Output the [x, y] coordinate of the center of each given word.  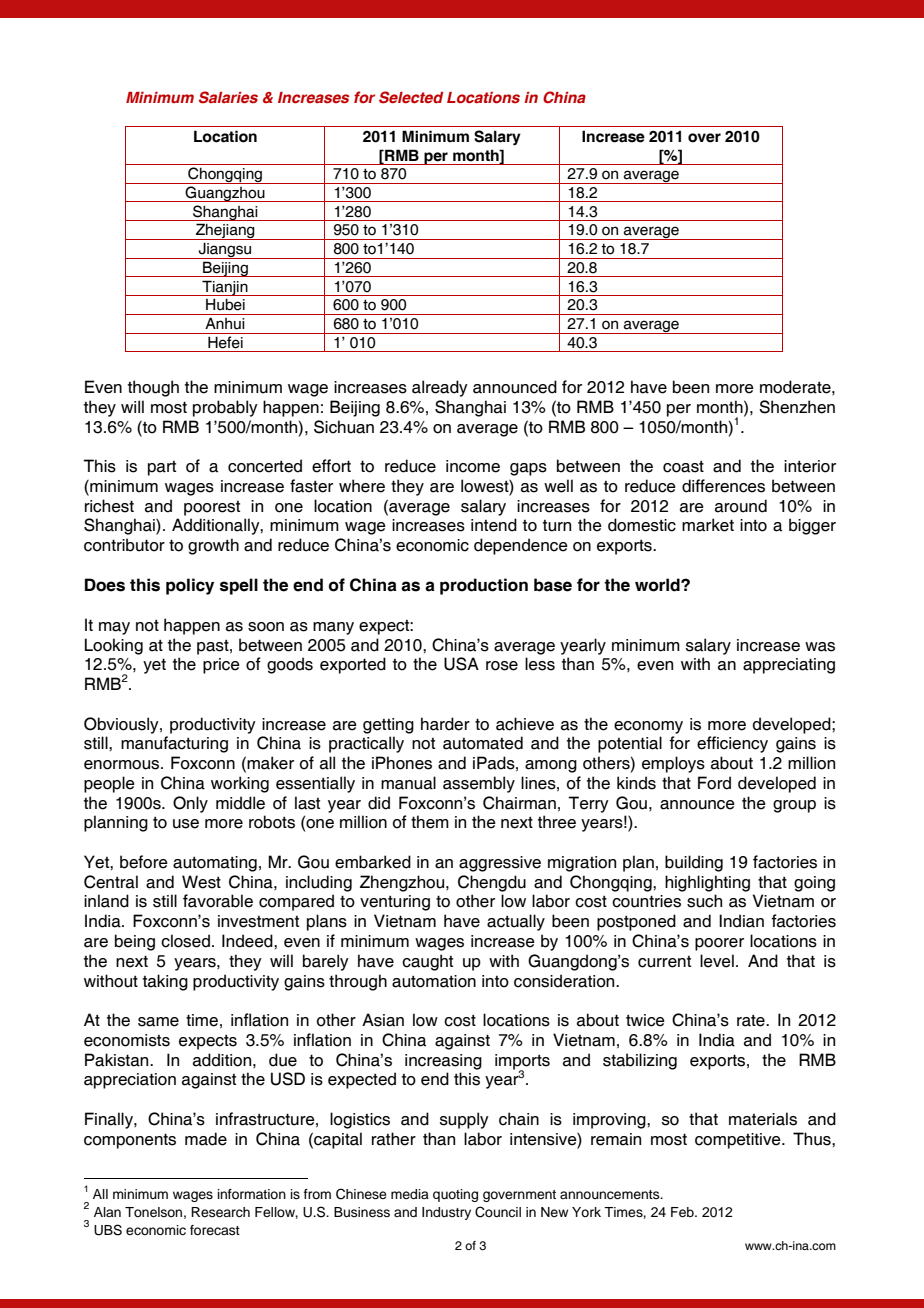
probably [225, 408]
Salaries [228, 97]
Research [220, 1212]
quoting [455, 1195]
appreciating [789, 666]
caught [427, 962]
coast [683, 467]
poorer [719, 944]
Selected [411, 97]
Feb [683, 1212]
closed [185, 941]
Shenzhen [797, 407]
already [440, 388]
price [221, 666]
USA [461, 664]
